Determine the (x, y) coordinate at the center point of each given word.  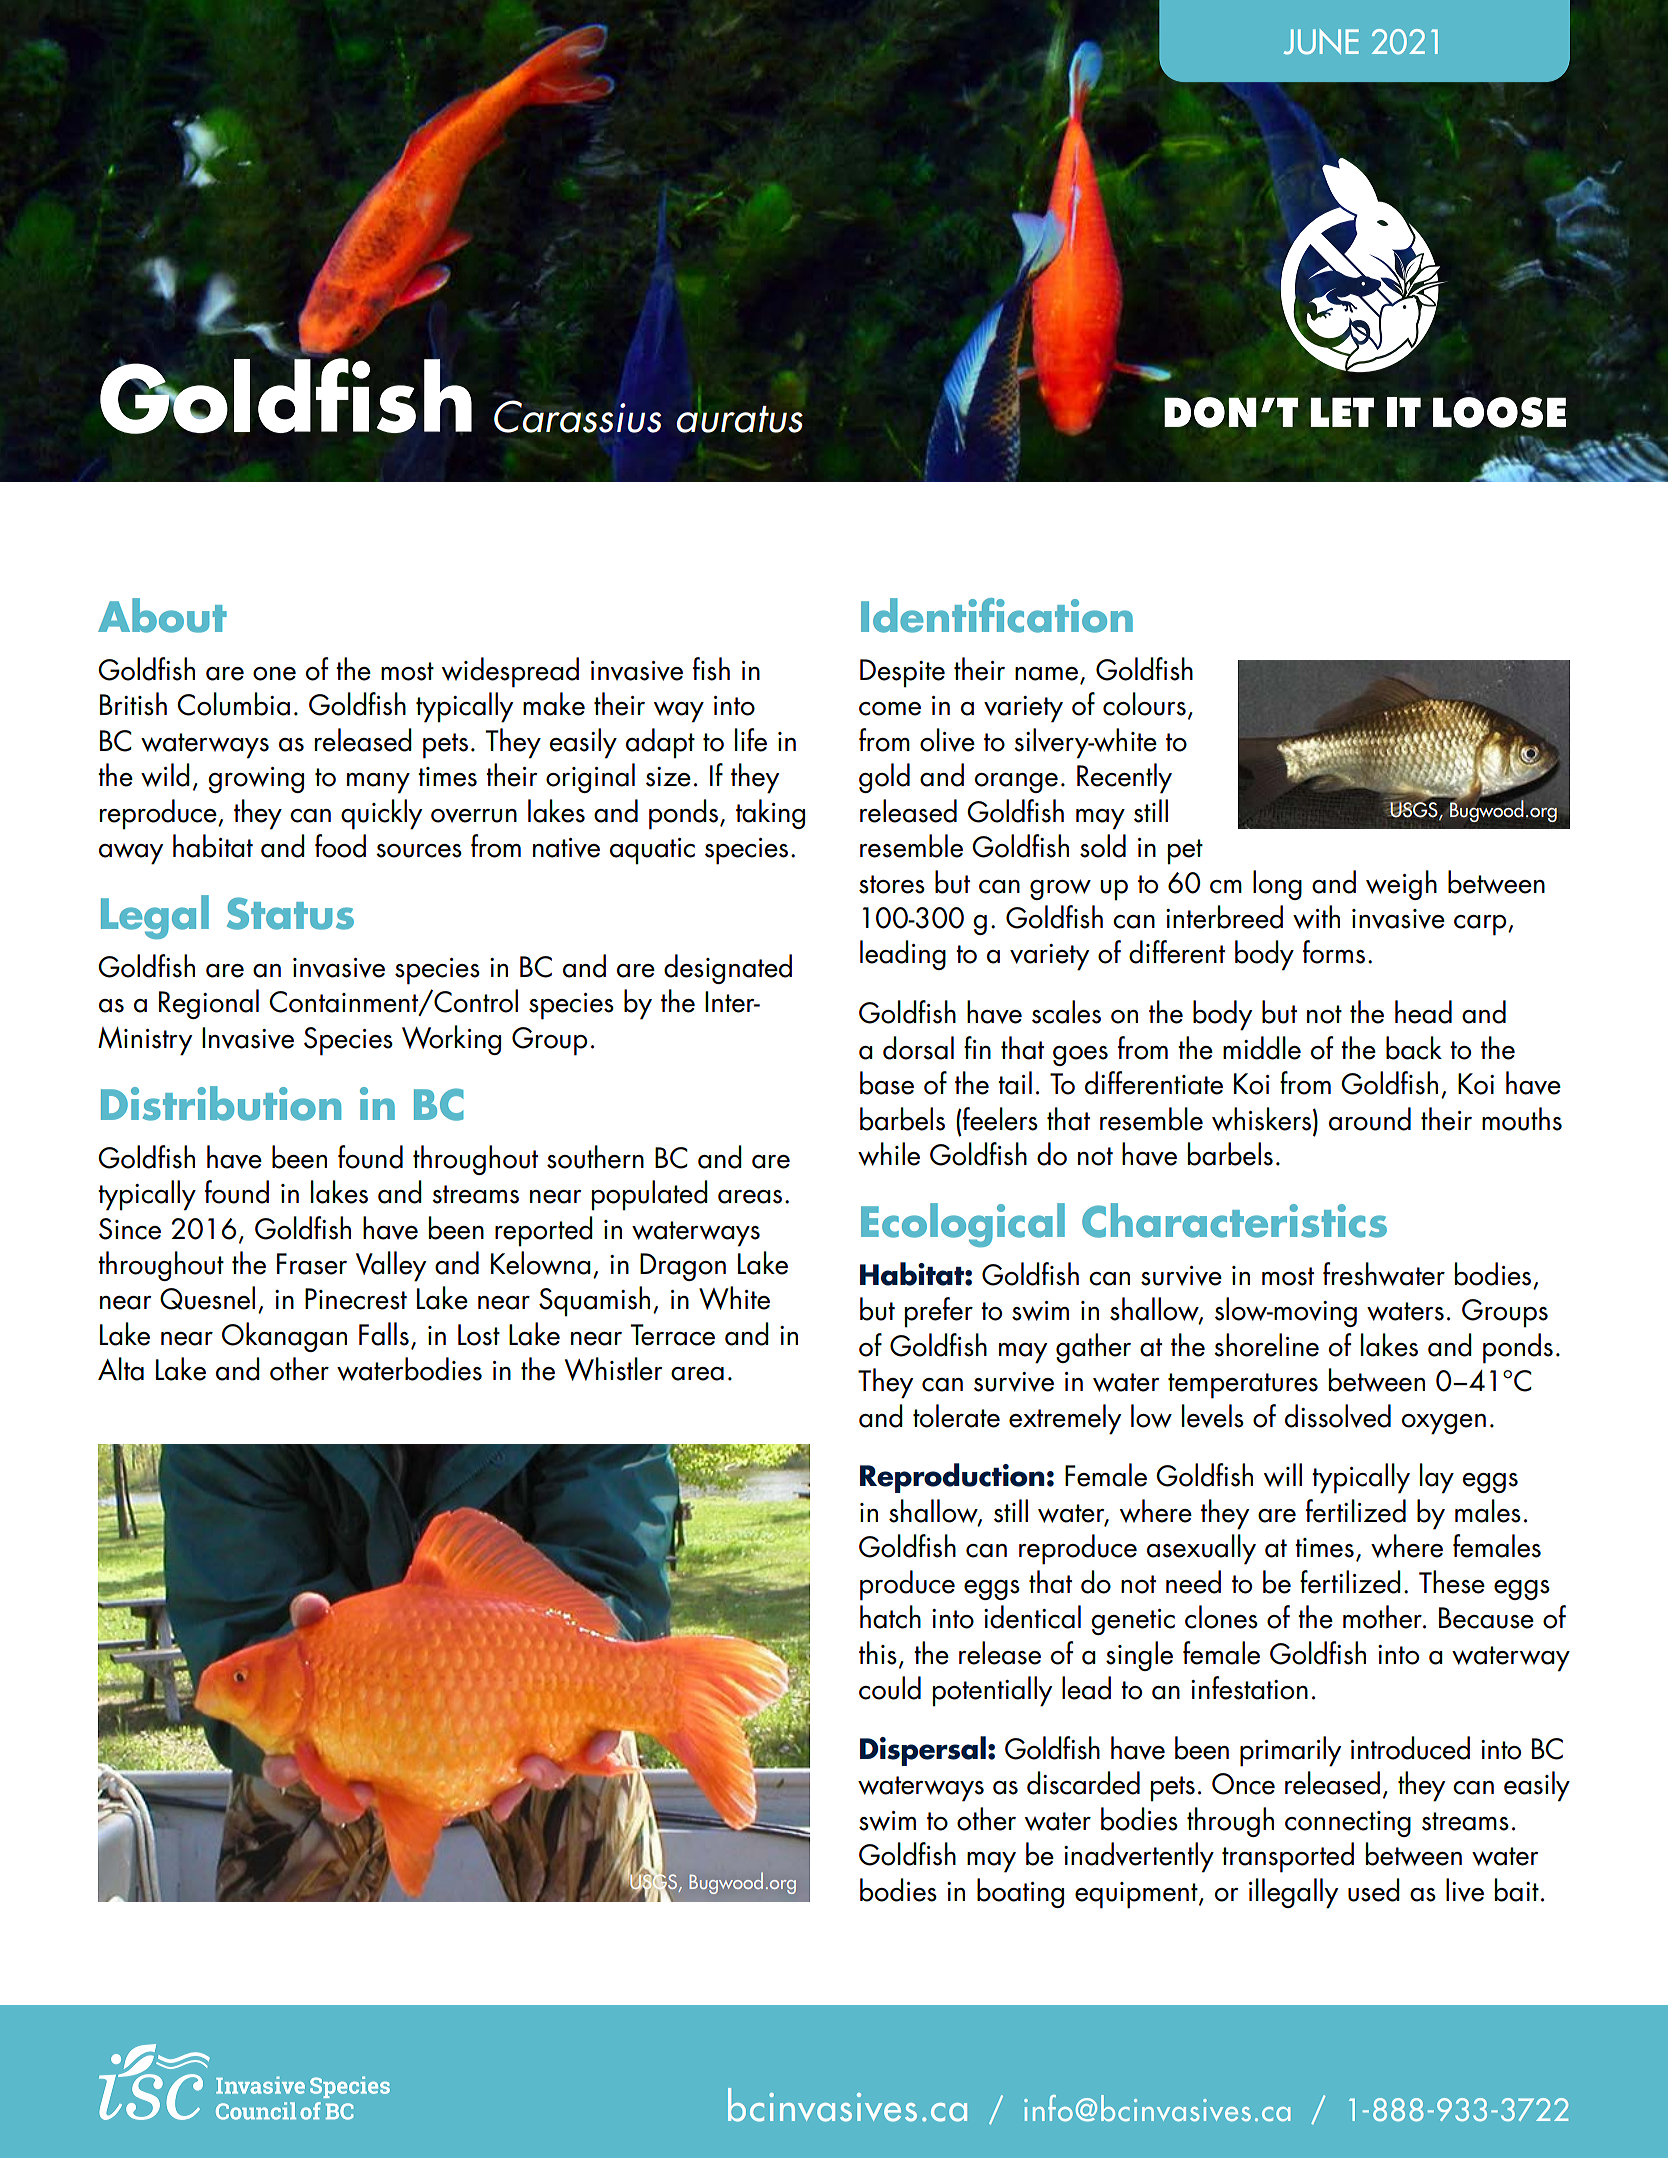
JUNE (1321, 42)
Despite (902, 673)
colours (1144, 704)
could (890, 1688)
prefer (939, 1312)
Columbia (233, 704)
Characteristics (1234, 1220)
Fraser (312, 1264)
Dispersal (923, 1751)
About (162, 615)
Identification (997, 615)
